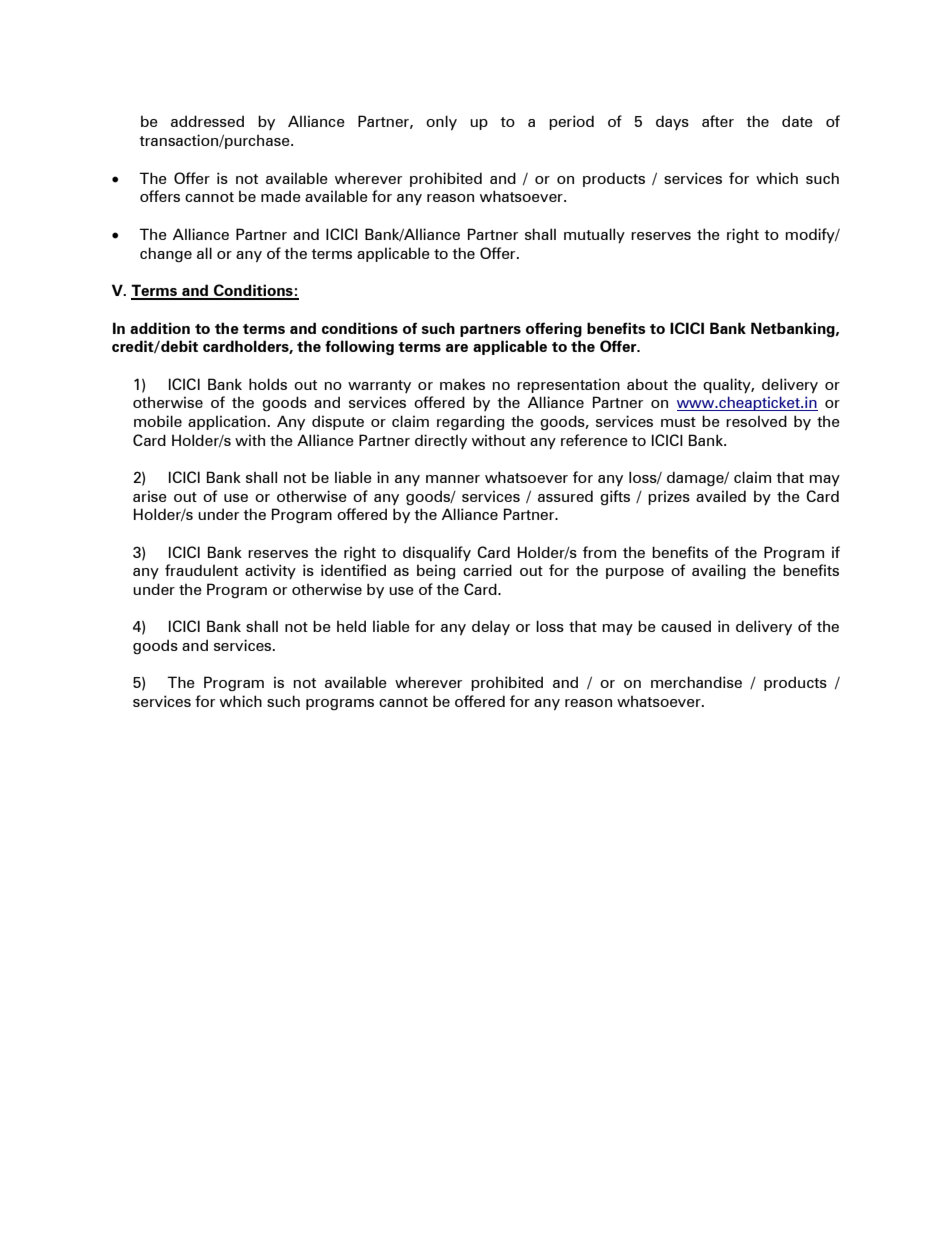 This screenshot has width=952, height=1233. What do you see at coordinates (462, 384) in the screenshot?
I see `makes` at bounding box center [462, 384].
